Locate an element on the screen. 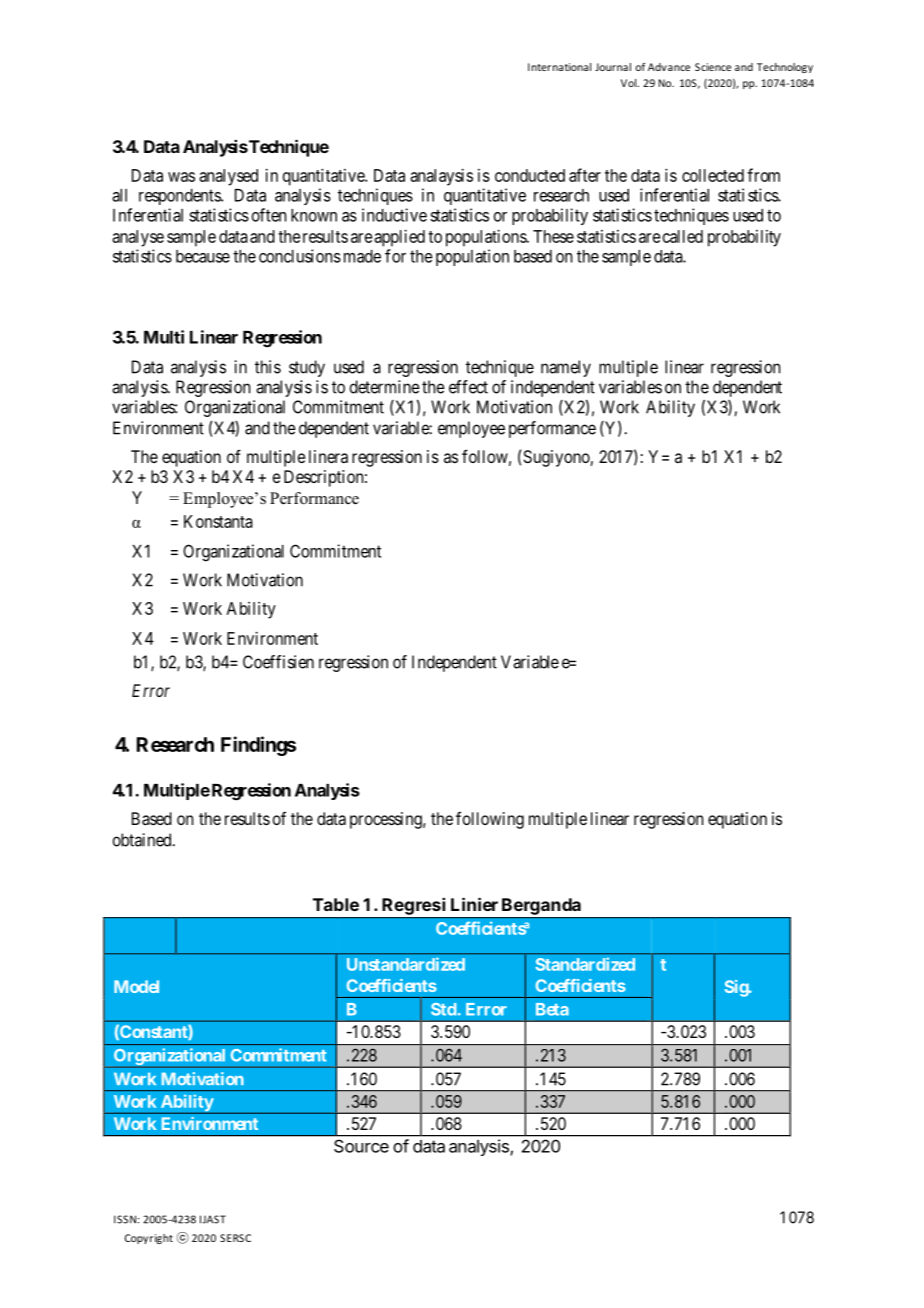 The width and height of the screenshot is (924, 1308). effect is located at coordinates (468, 387).
